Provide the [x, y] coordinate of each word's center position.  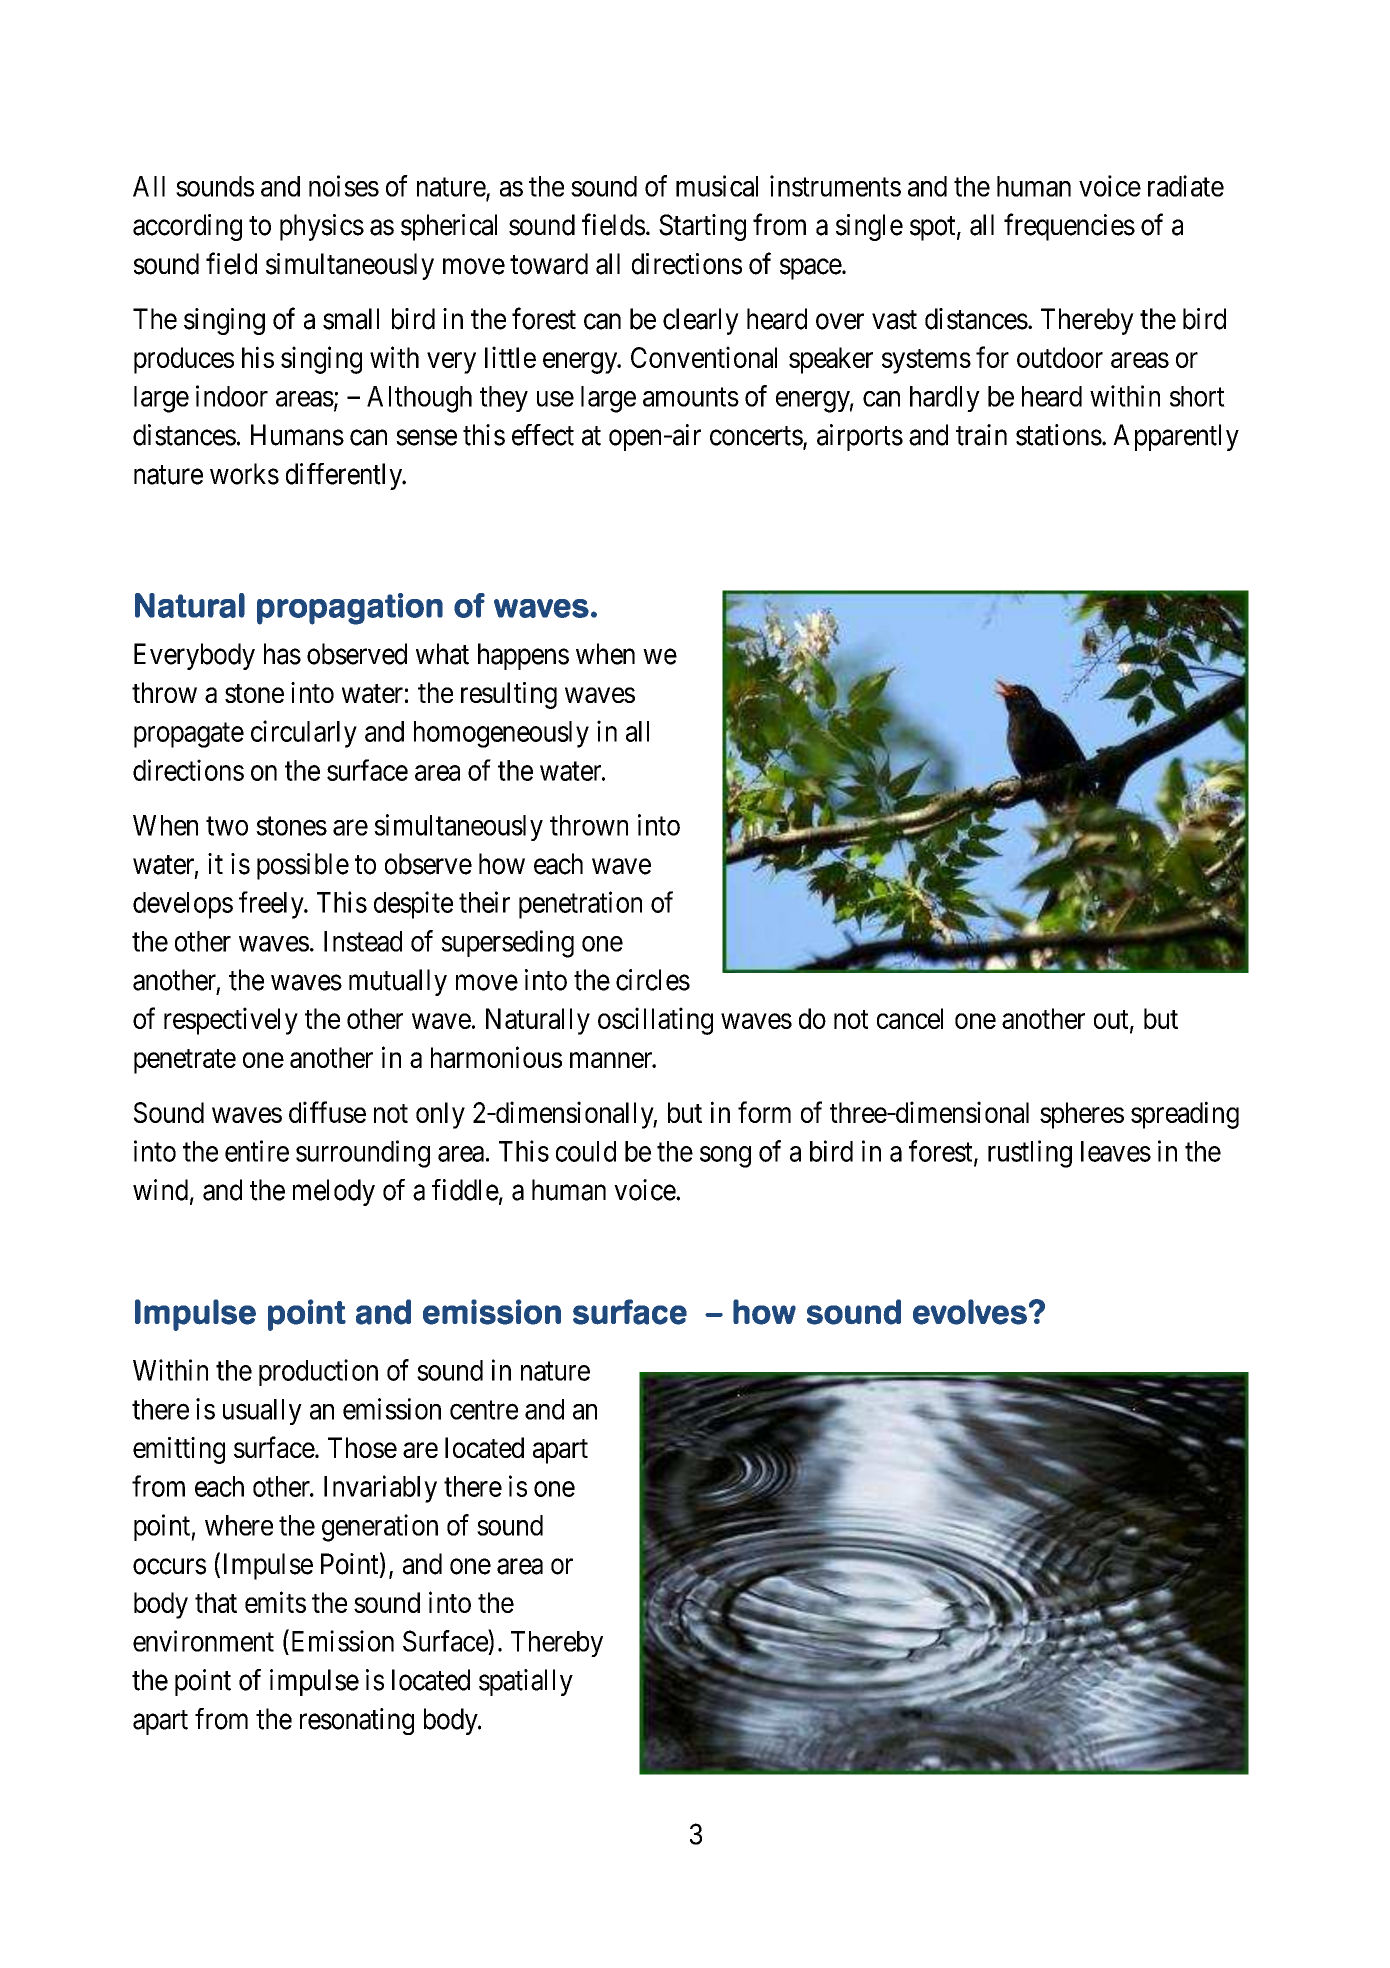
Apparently [1176, 437]
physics [322, 227]
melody [334, 1192]
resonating [357, 1721]
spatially [526, 1682]
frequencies [1069, 227]
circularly [304, 734]
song [725, 1157]
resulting [509, 695]
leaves [1116, 1151]
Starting [702, 227]
